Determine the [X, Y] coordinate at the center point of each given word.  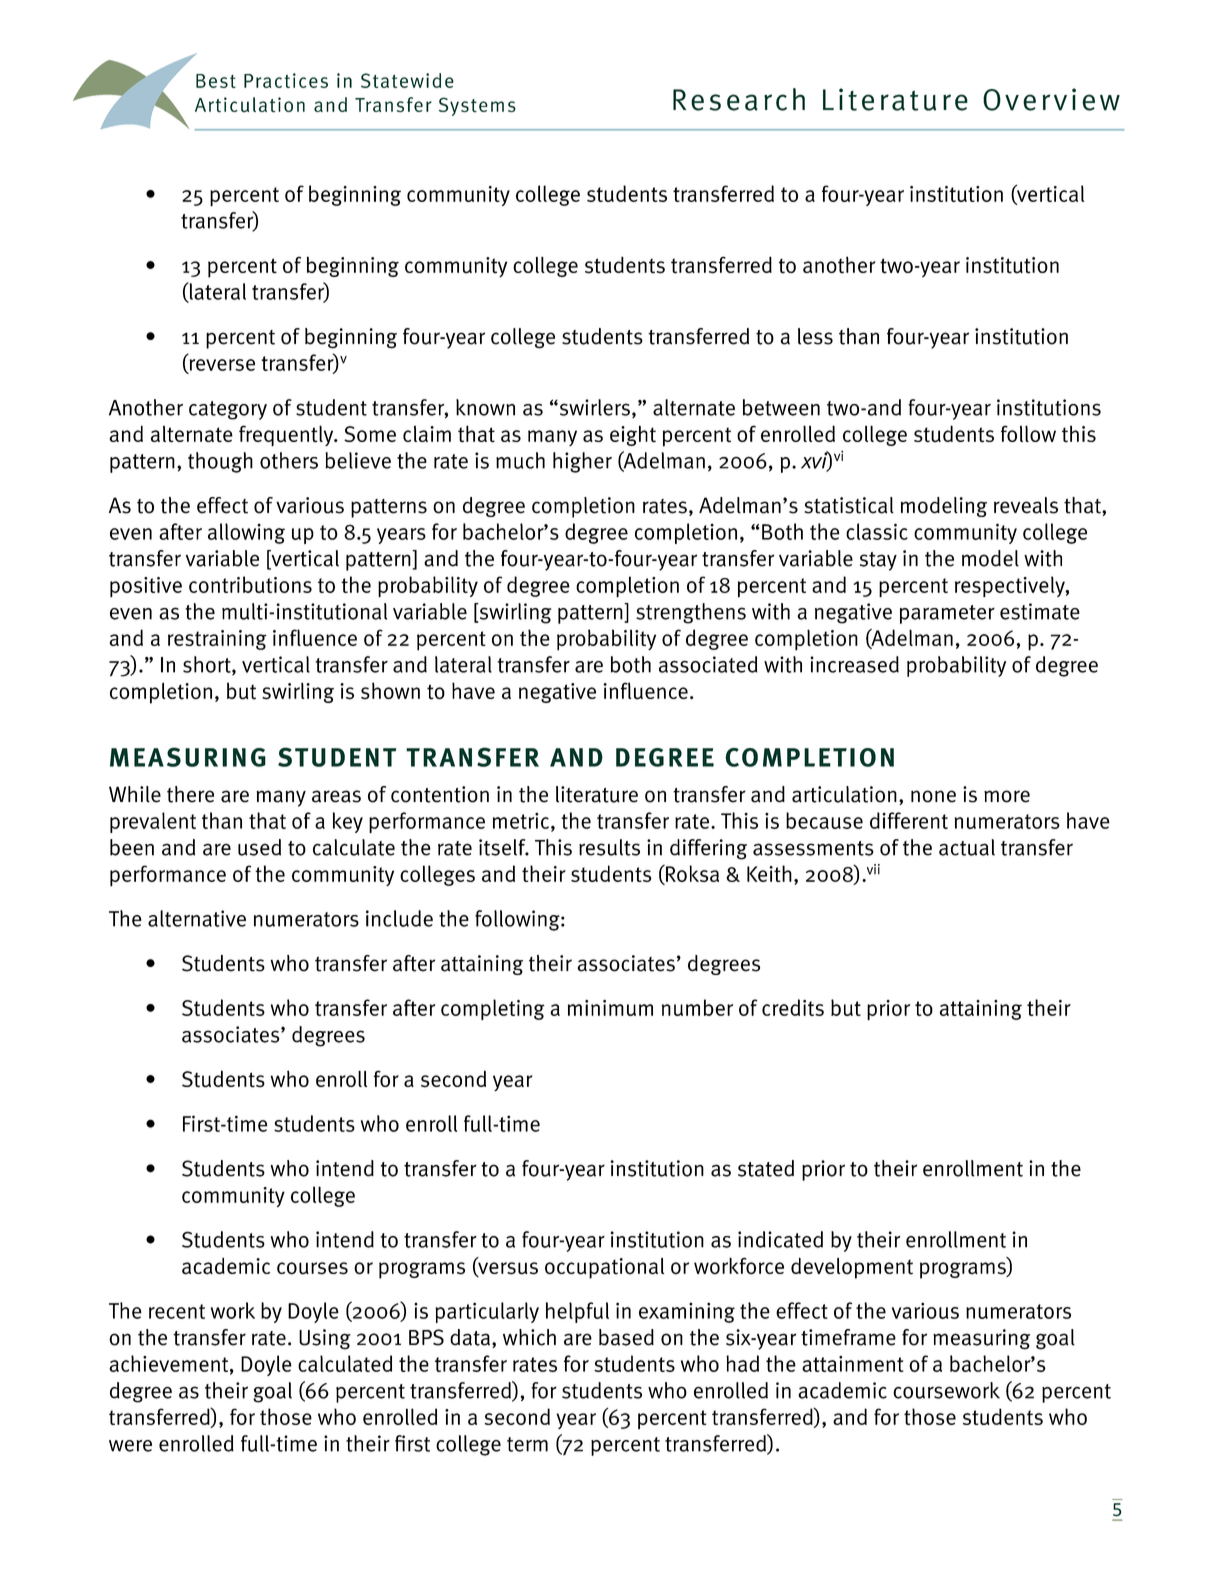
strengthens [691, 613]
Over [1016, 100]
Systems [477, 106]
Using [325, 1339]
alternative [197, 918]
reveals [1026, 505]
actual [967, 847]
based [626, 1337]
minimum [610, 1008]
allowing [246, 533]
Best [216, 81]
